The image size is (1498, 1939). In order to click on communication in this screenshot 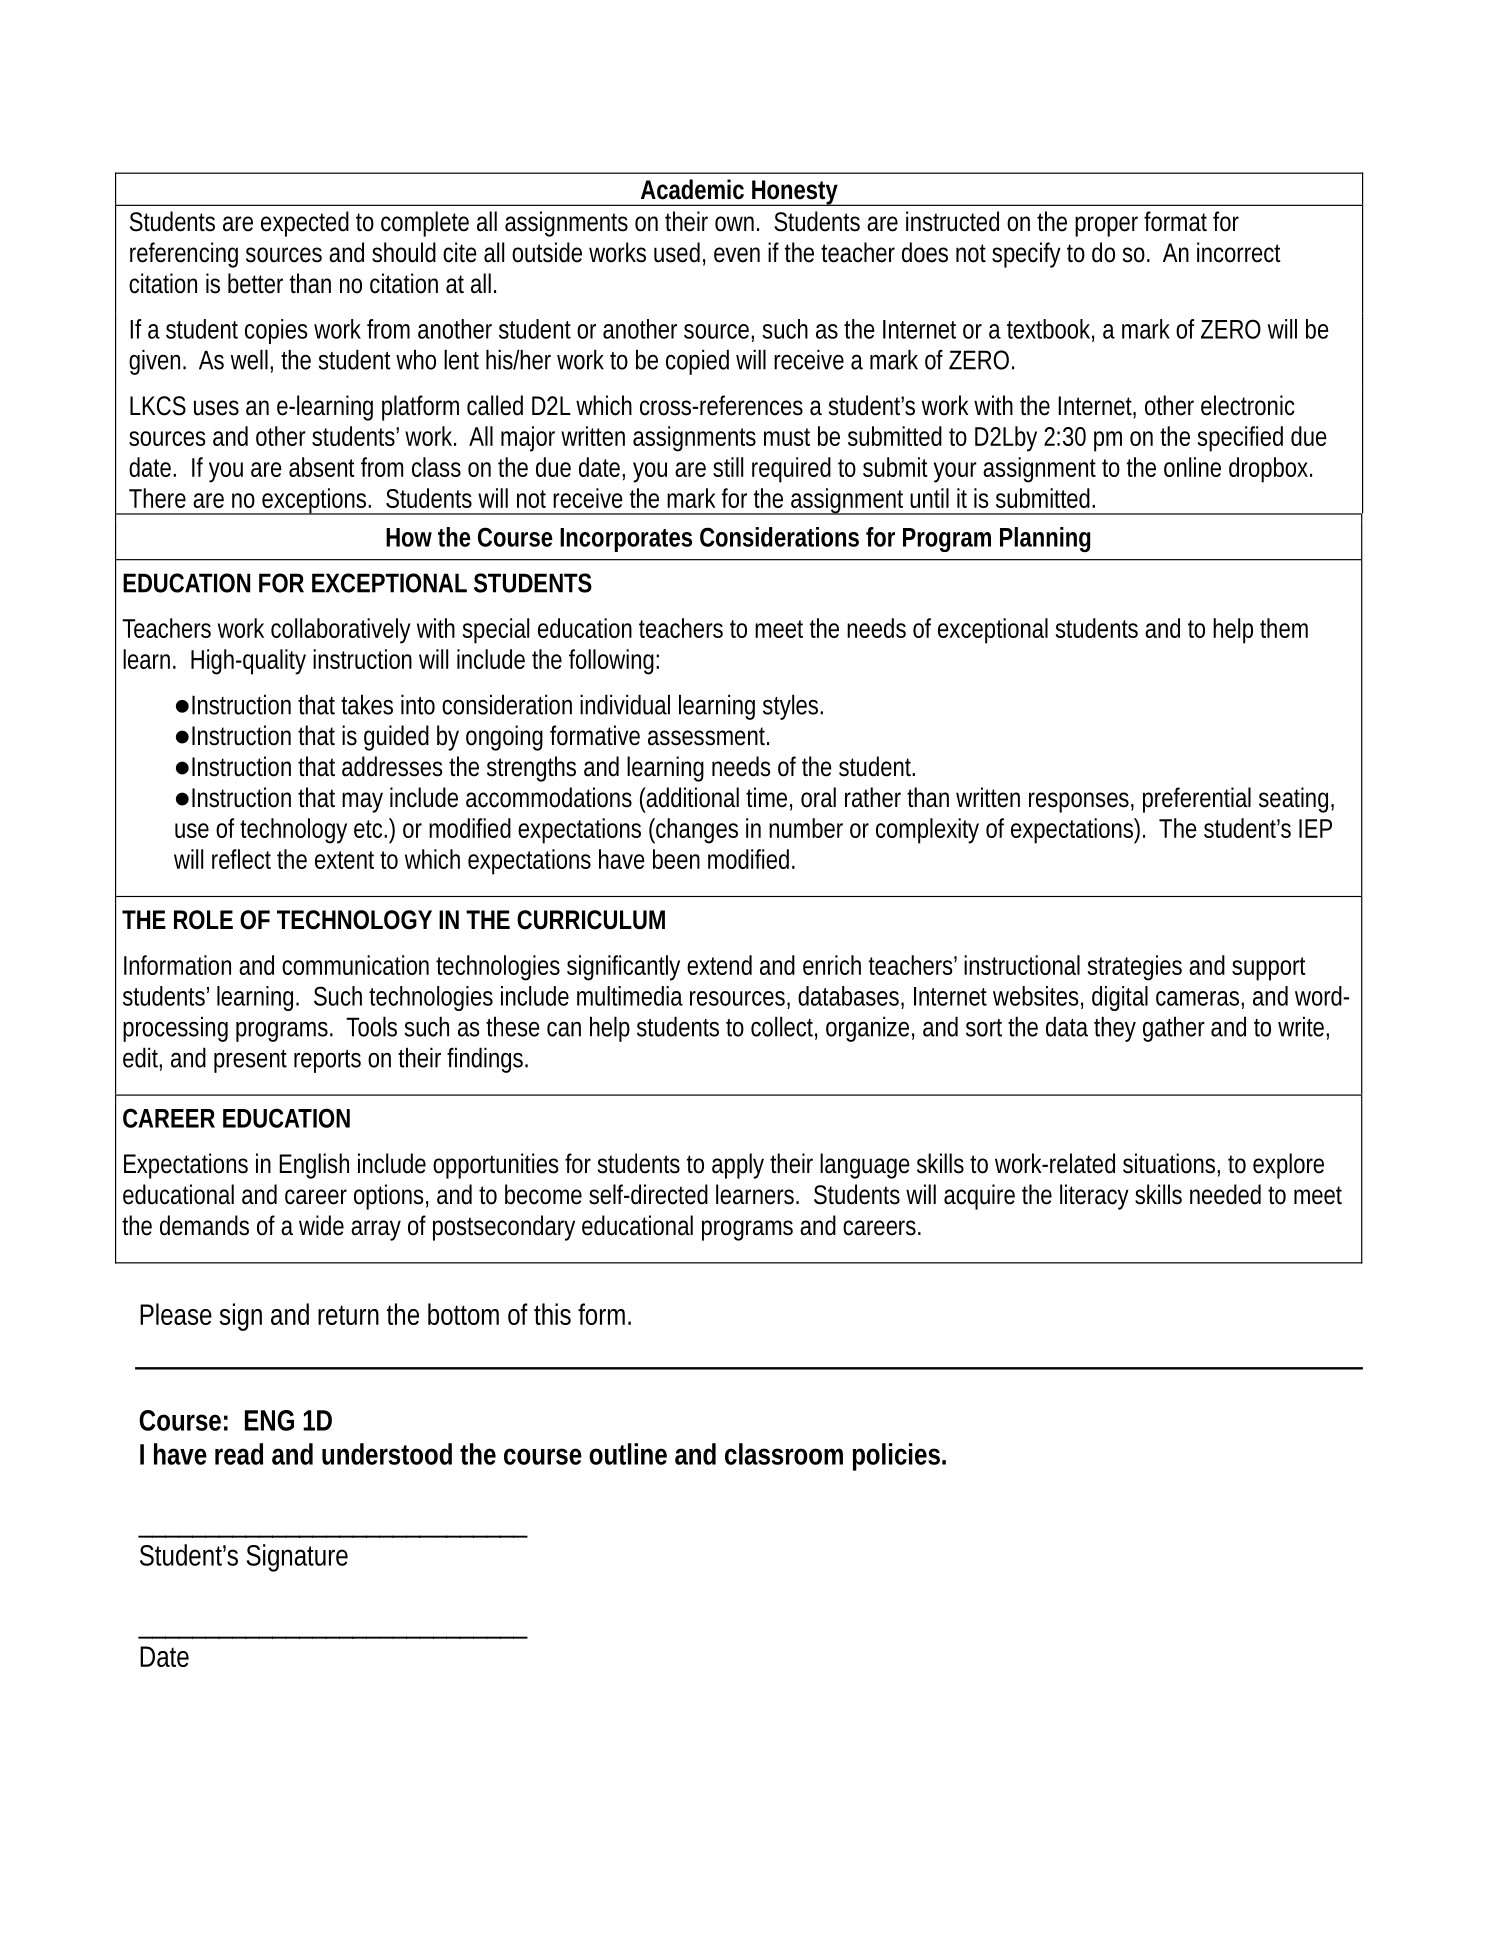, I will do `click(355, 965)`.
